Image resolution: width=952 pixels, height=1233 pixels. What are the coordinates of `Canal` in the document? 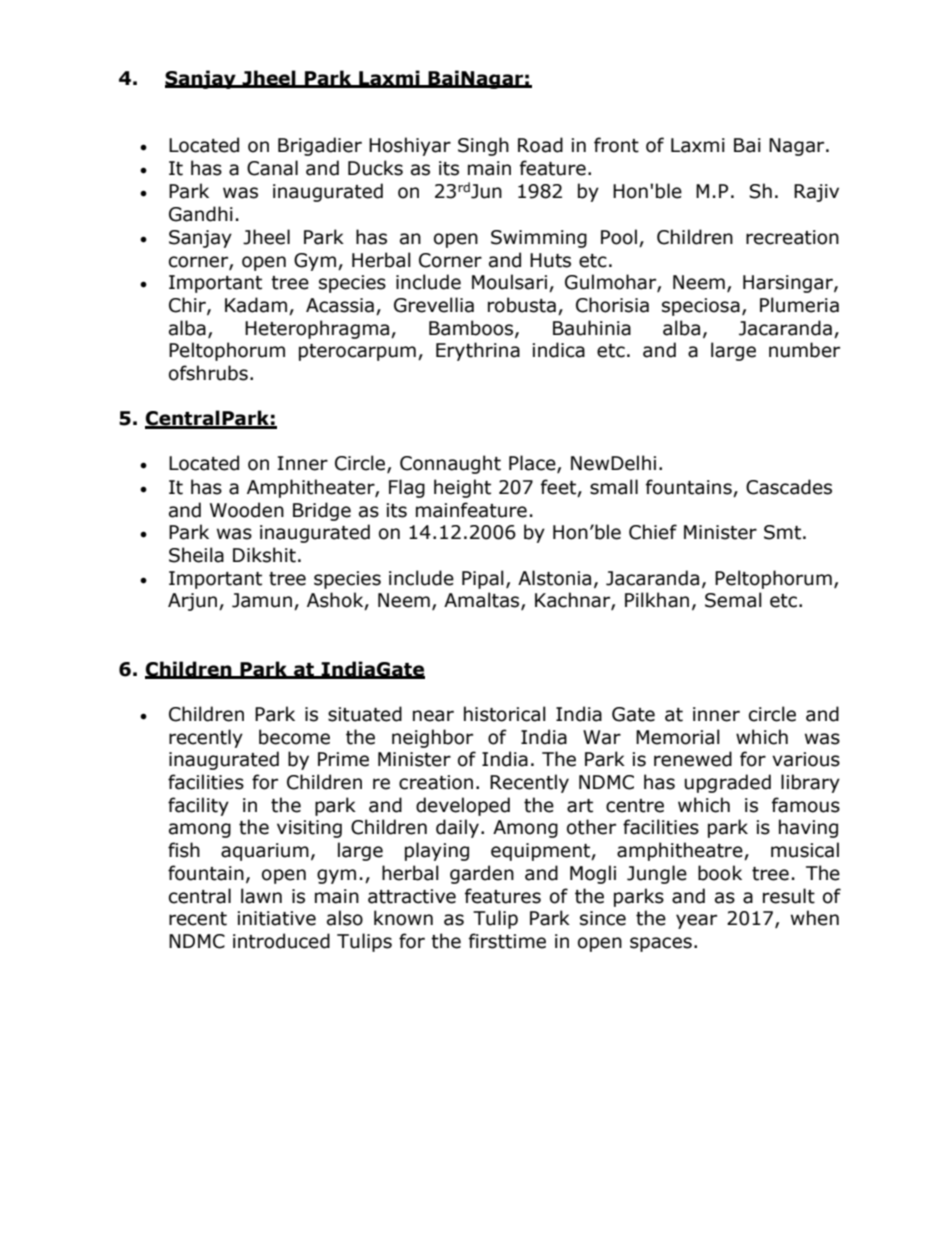 It's located at (272, 168).
